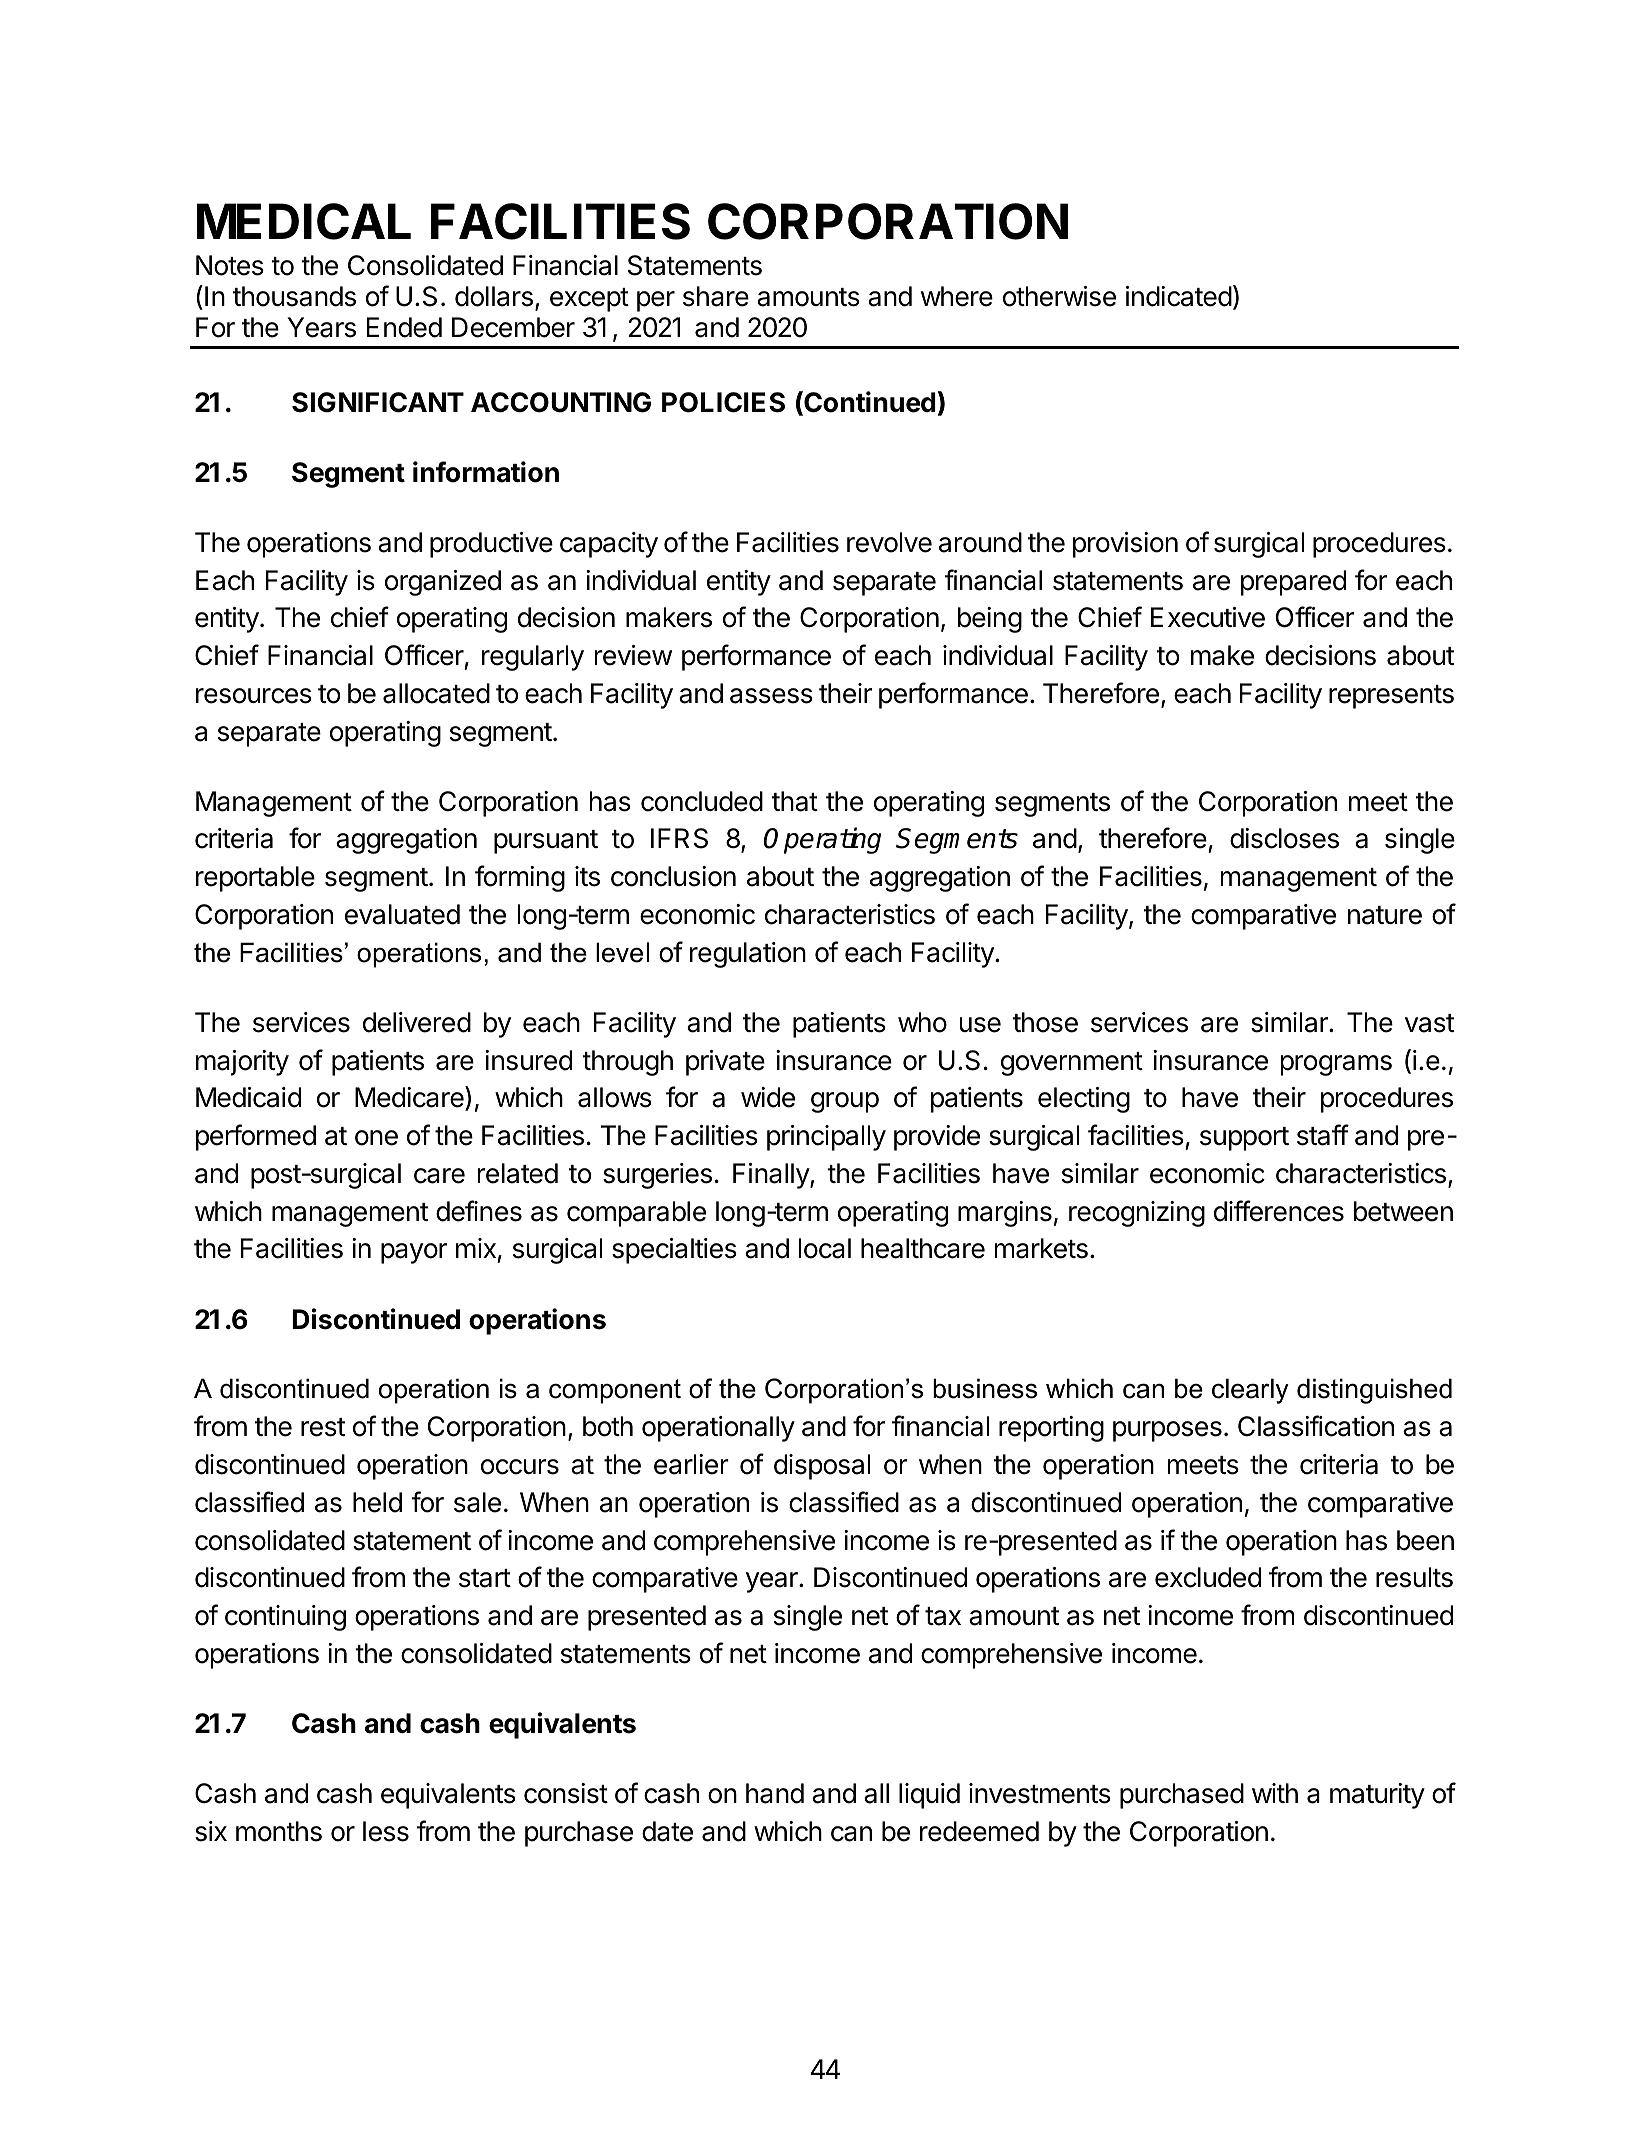 Image resolution: width=1649 pixels, height=2135 pixels. Describe the element at coordinates (1279, 1211) in the image. I see `differences` at that location.
